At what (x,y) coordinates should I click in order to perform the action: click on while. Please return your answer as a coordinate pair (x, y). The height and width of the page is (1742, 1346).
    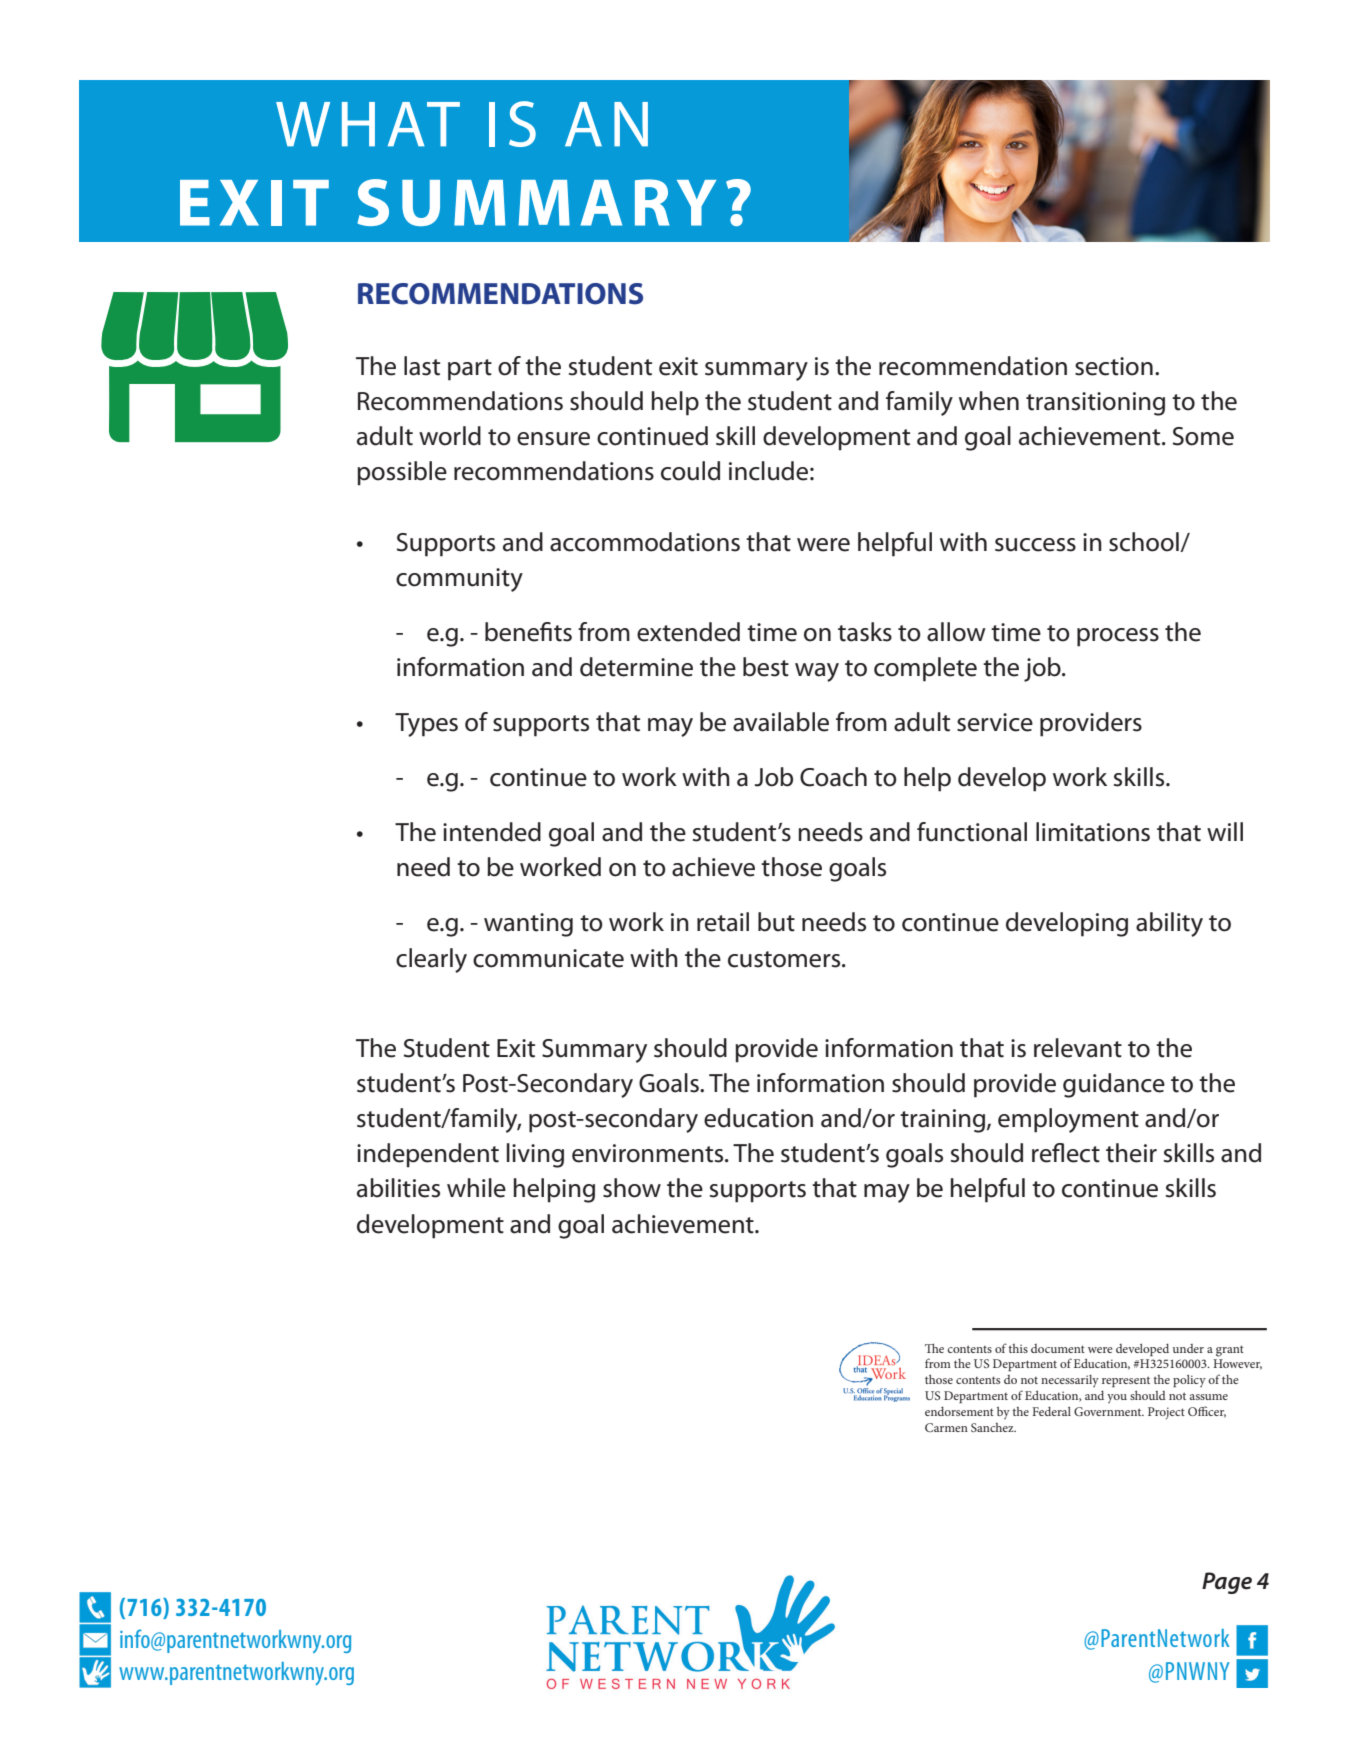
    Looking at the image, I should click on (476, 1188).
